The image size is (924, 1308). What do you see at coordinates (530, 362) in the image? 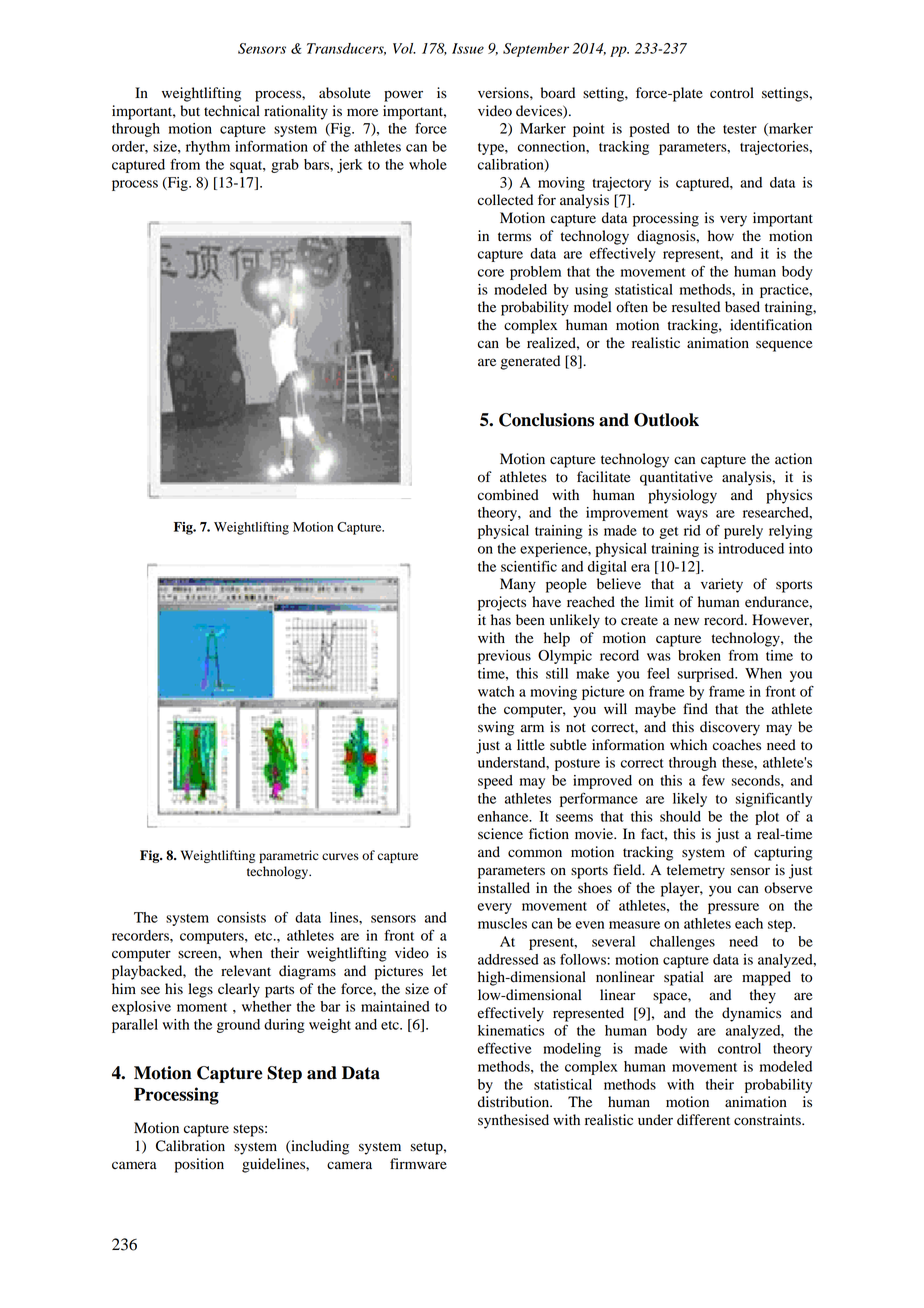
I see `generated` at bounding box center [530, 362].
